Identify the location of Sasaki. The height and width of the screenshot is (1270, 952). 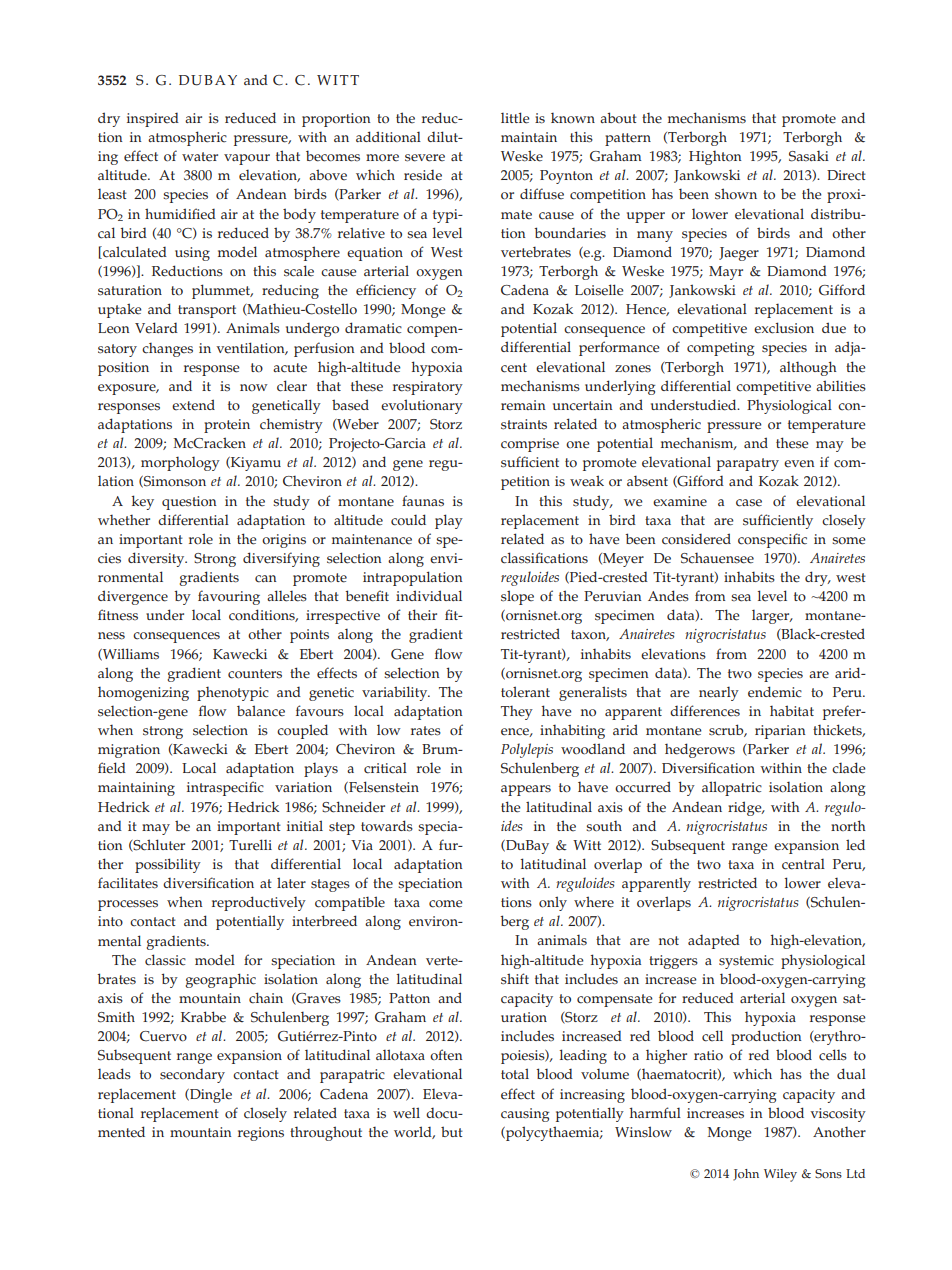
(809, 156).
